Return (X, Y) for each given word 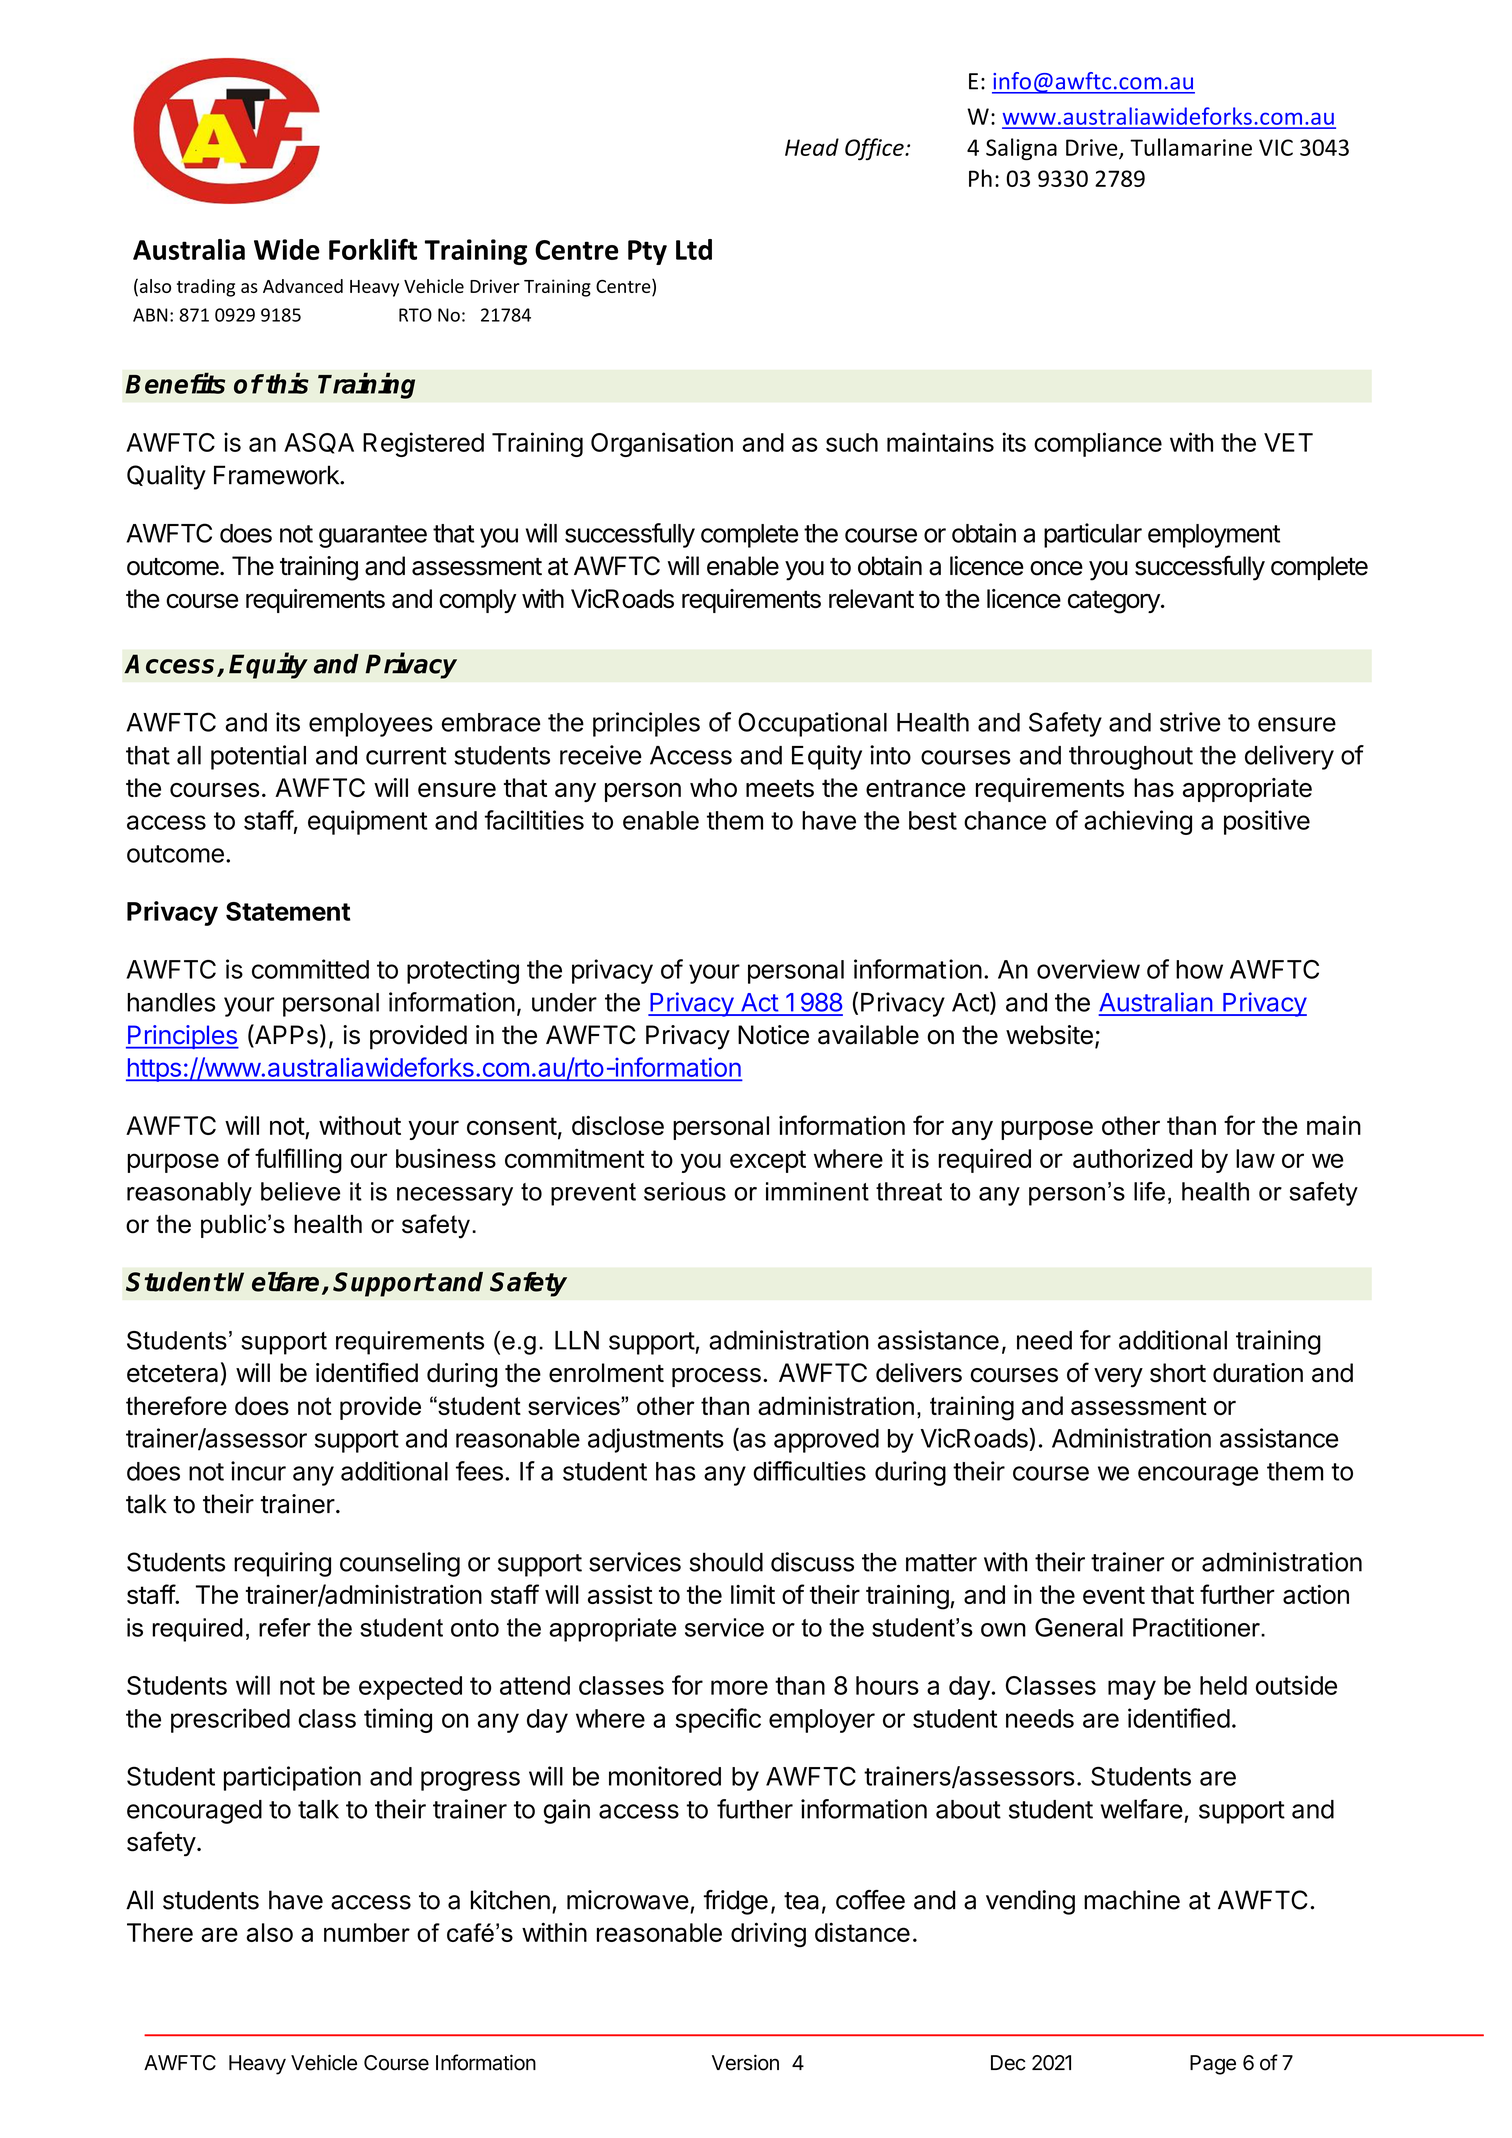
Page (1213, 2065)
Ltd (694, 249)
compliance (1098, 444)
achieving (1138, 822)
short (1178, 1373)
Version (745, 2062)
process (716, 1377)
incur (258, 1471)
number (367, 1932)
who (713, 787)
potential (258, 757)
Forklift (373, 249)
